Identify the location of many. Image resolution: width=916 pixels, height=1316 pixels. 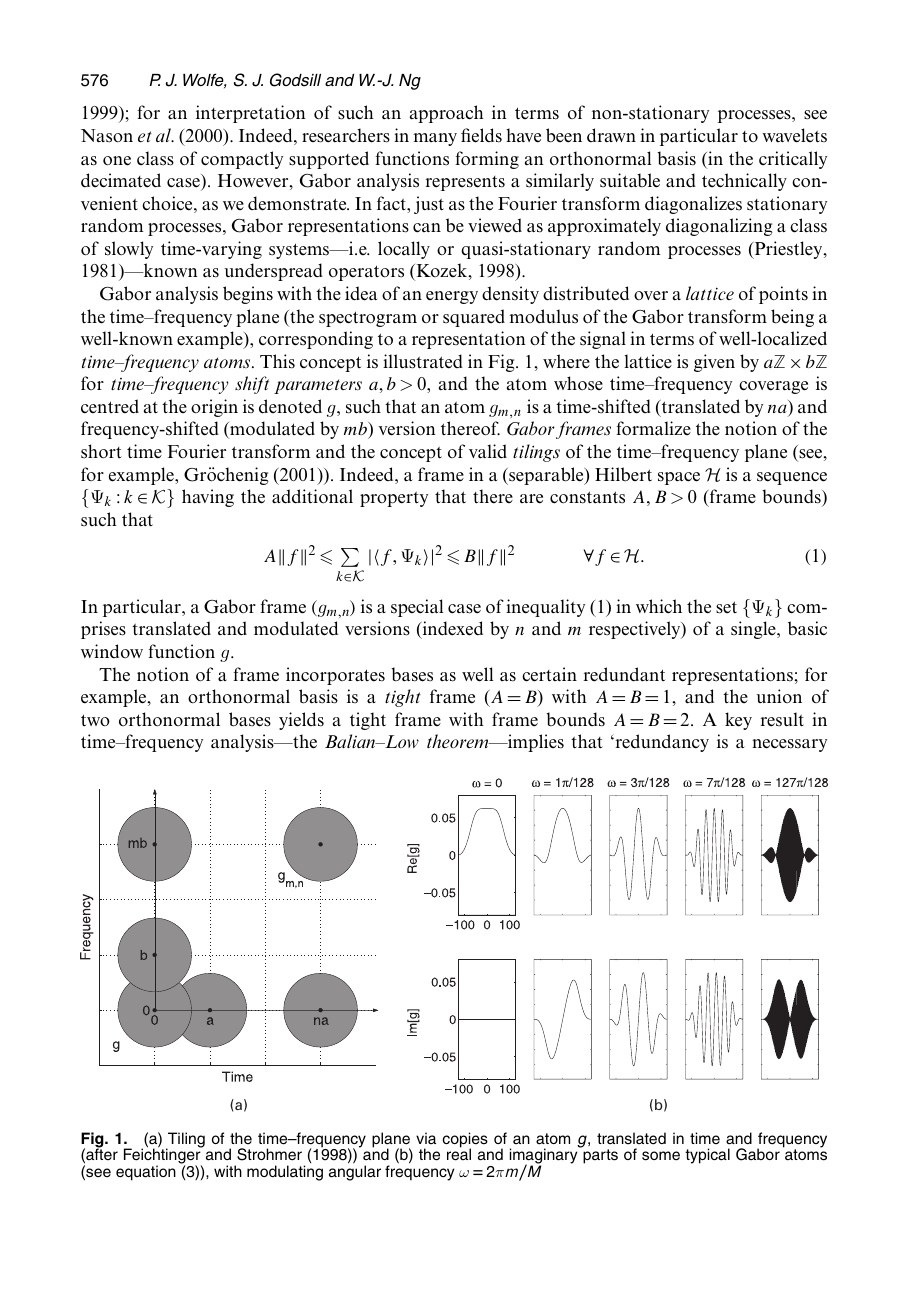
(435, 139).
